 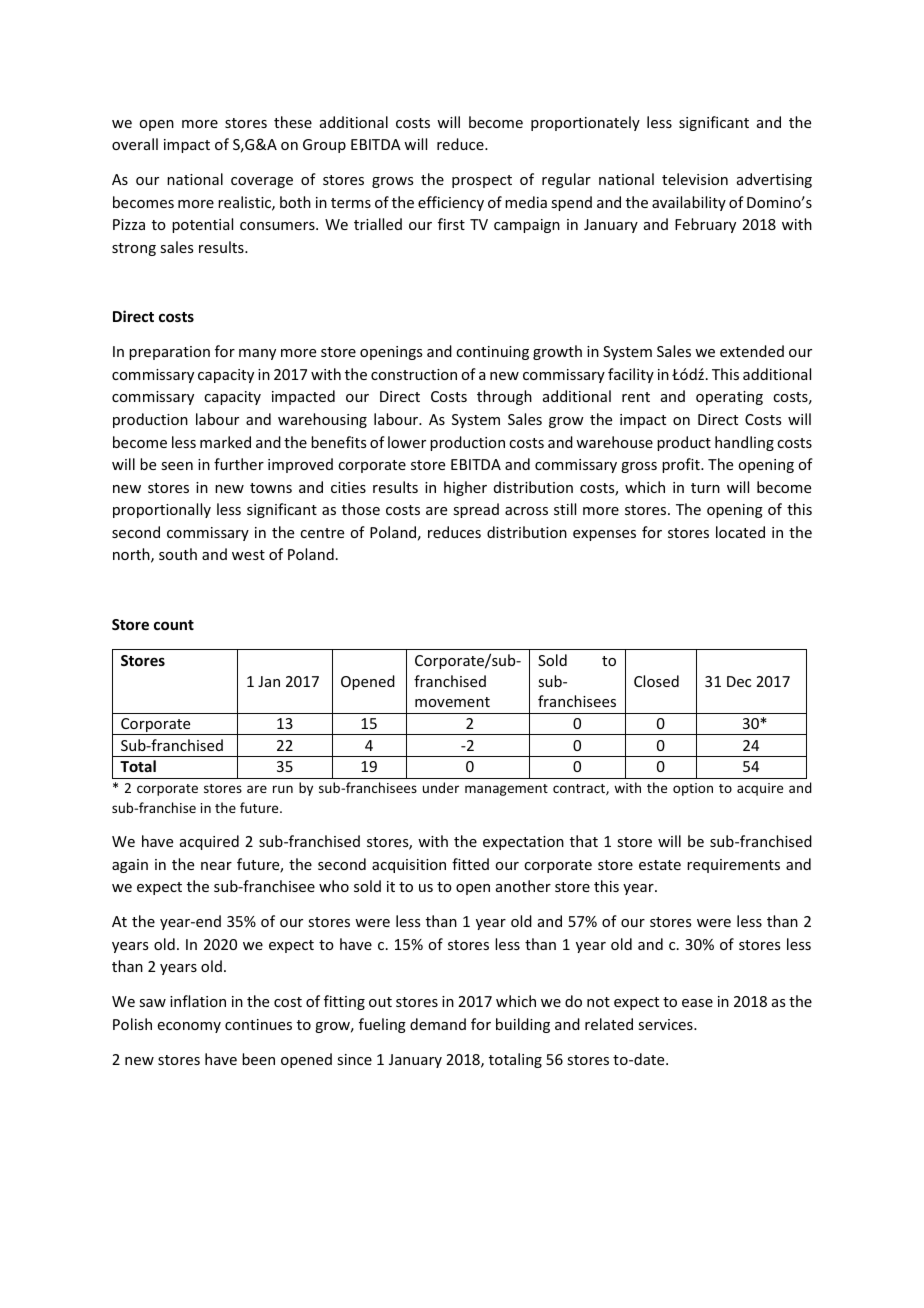 What do you see at coordinates (169, 353) in the page?
I see `preparation` at bounding box center [169, 353].
